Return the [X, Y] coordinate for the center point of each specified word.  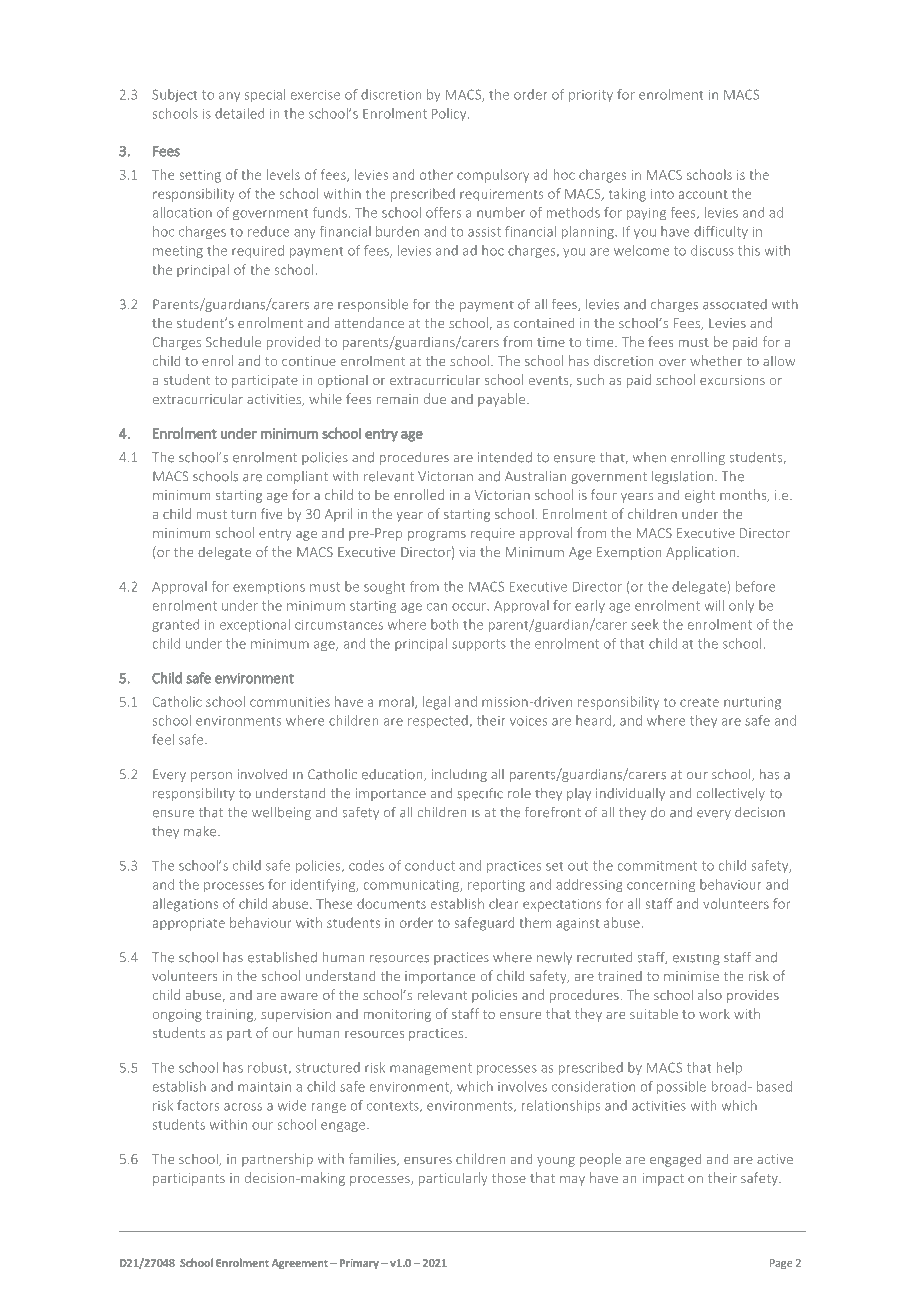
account [703, 194]
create [699, 702]
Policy [450, 114]
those [509, 1177]
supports [479, 645]
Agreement [300, 1264]
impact [663, 1179]
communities [290, 702]
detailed [239, 113]
